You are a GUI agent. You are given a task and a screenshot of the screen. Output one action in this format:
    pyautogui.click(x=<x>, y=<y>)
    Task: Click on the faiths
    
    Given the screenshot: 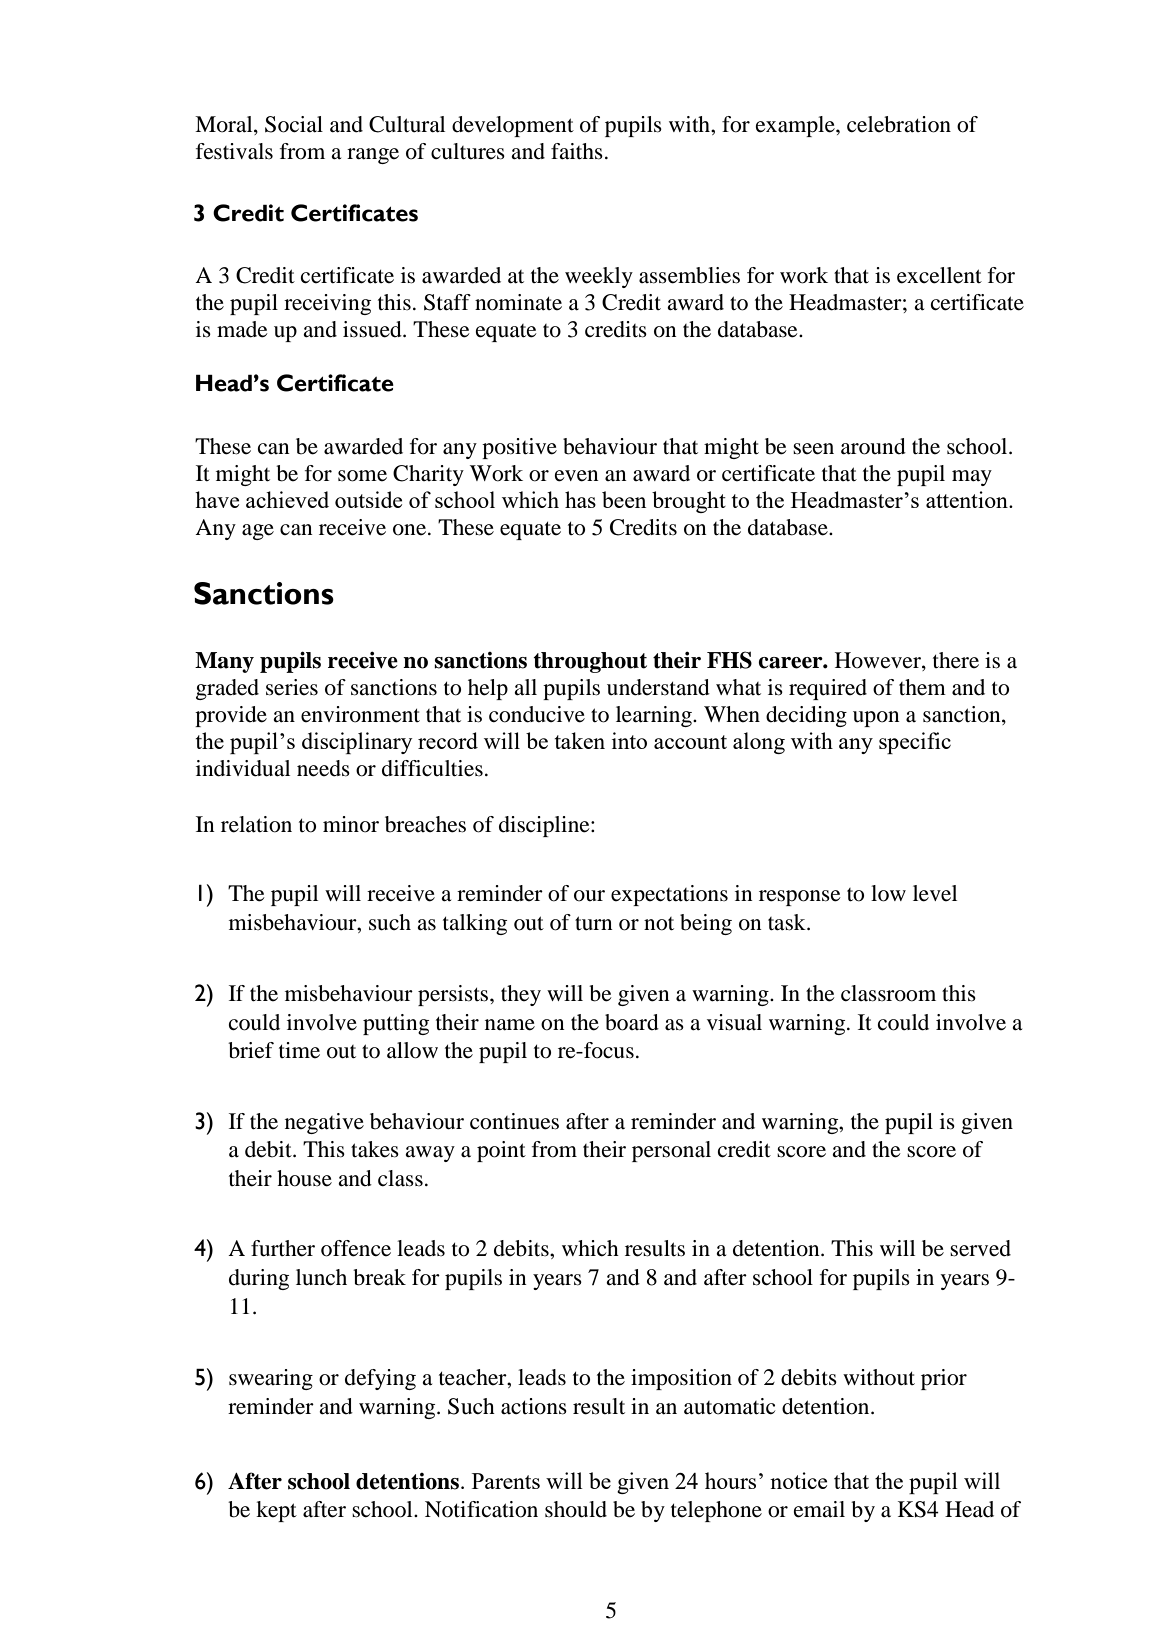 What is the action you would take?
    pyautogui.click(x=577, y=151)
